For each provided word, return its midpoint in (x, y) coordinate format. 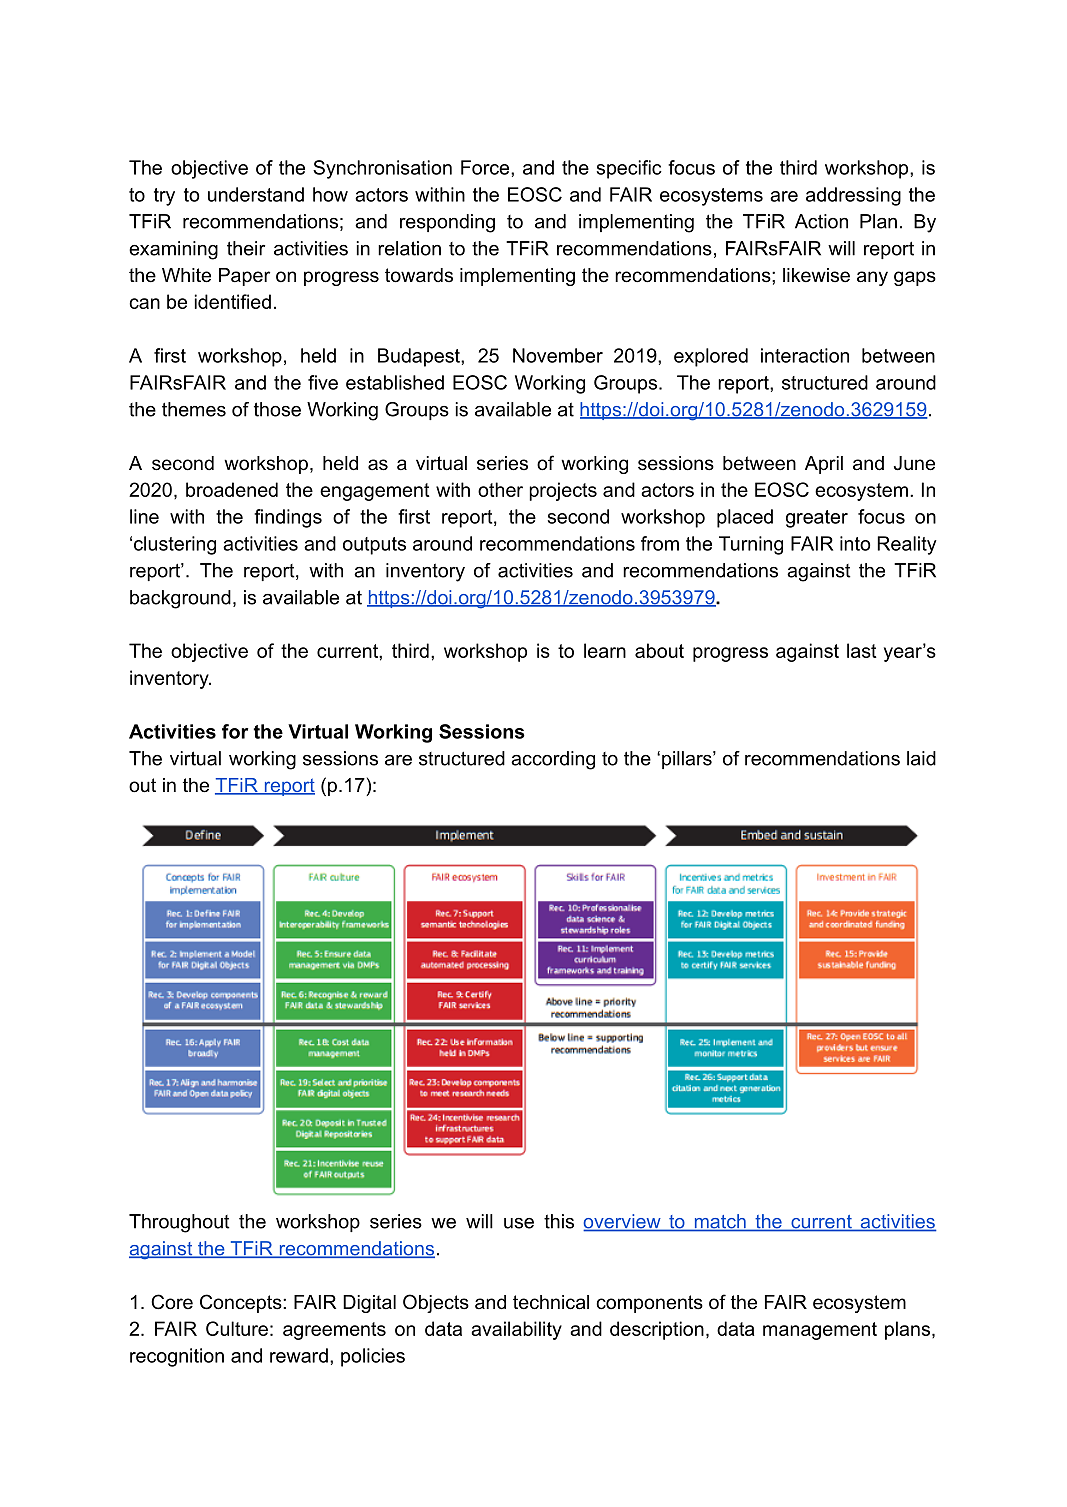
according (553, 760)
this (559, 1221)
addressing (853, 196)
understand (256, 194)
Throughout (179, 1223)
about (659, 650)
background (180, 599)
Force (486, 167)
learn (605, 650)
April (824, 465)
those (277, 409)
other (500, 489)
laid (921, 758)
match (720, 1222)
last (862, 650)
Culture (237, 1328)
